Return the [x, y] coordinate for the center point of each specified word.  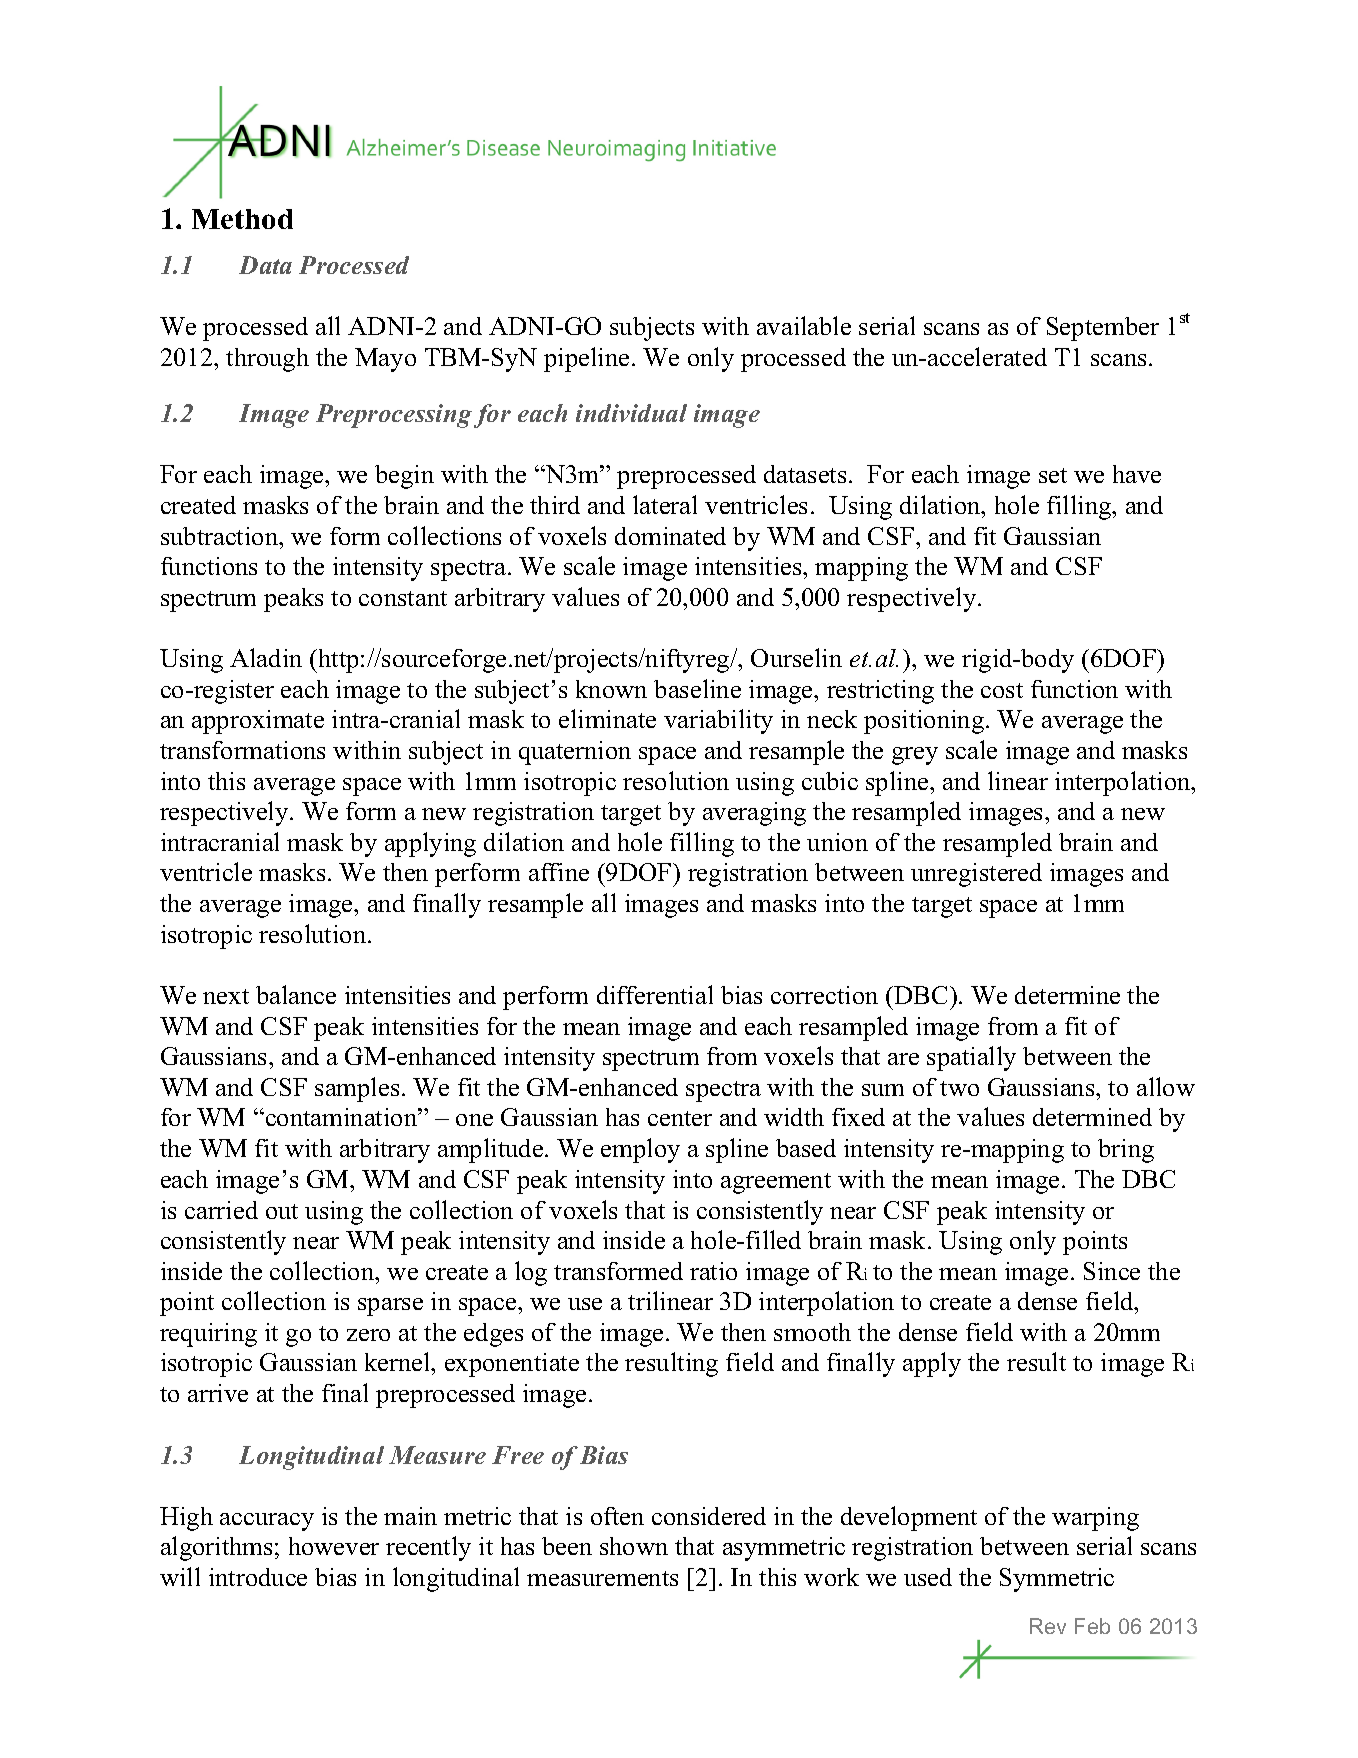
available [804, 325]
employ [640, 1150]
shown [634, 1546]
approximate [258, 722]
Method [242, 219]
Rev [1048, 1626]
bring [1126, 1151]
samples [357, 1089]
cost [1002, 690]
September [1103, 329]
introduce [258, 1577]
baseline [697, 688]
